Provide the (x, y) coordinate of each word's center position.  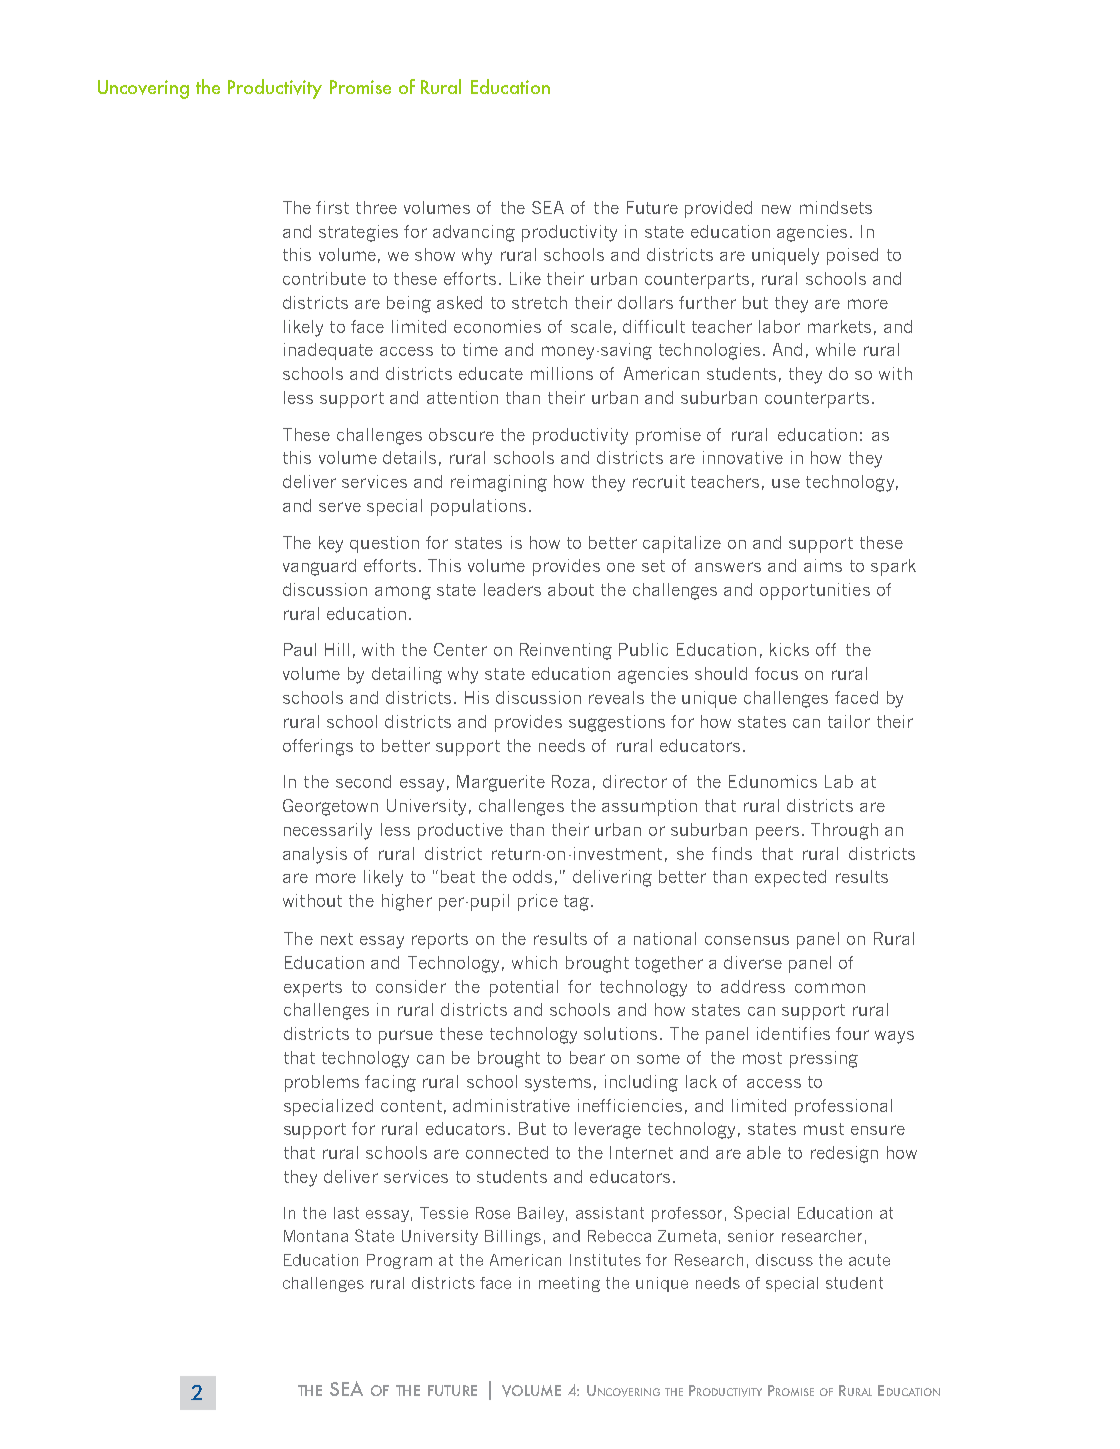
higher (407, 902)
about (571, 589)
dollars (645, 302)
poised (852, 256)
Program (399, 1261)
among (403, 593)
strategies (358, 233)
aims (823, 565)
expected (790, 878)
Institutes (605, 1260)
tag (578, 903)
